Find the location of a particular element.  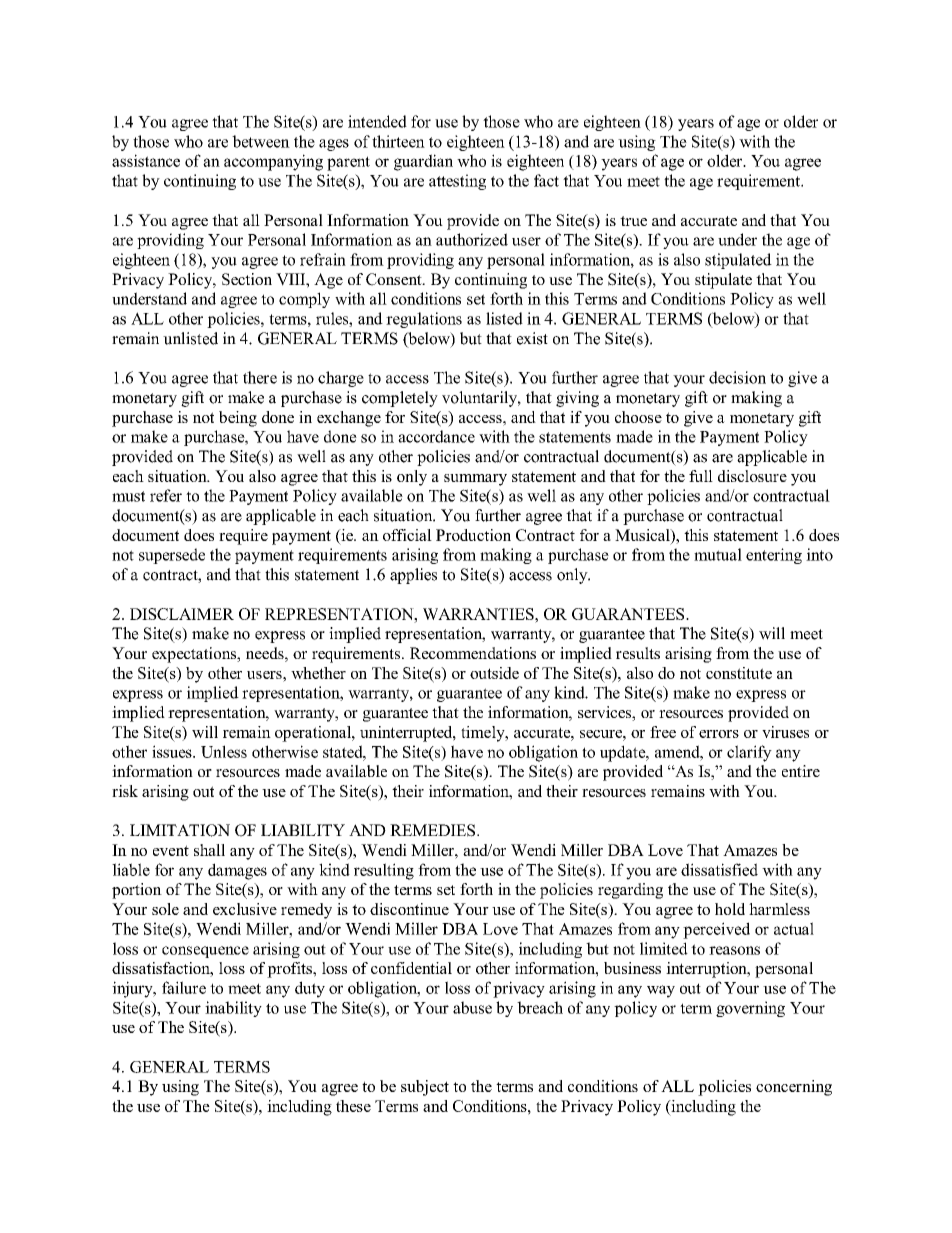

subject is located at coordinates (425, 1088).
